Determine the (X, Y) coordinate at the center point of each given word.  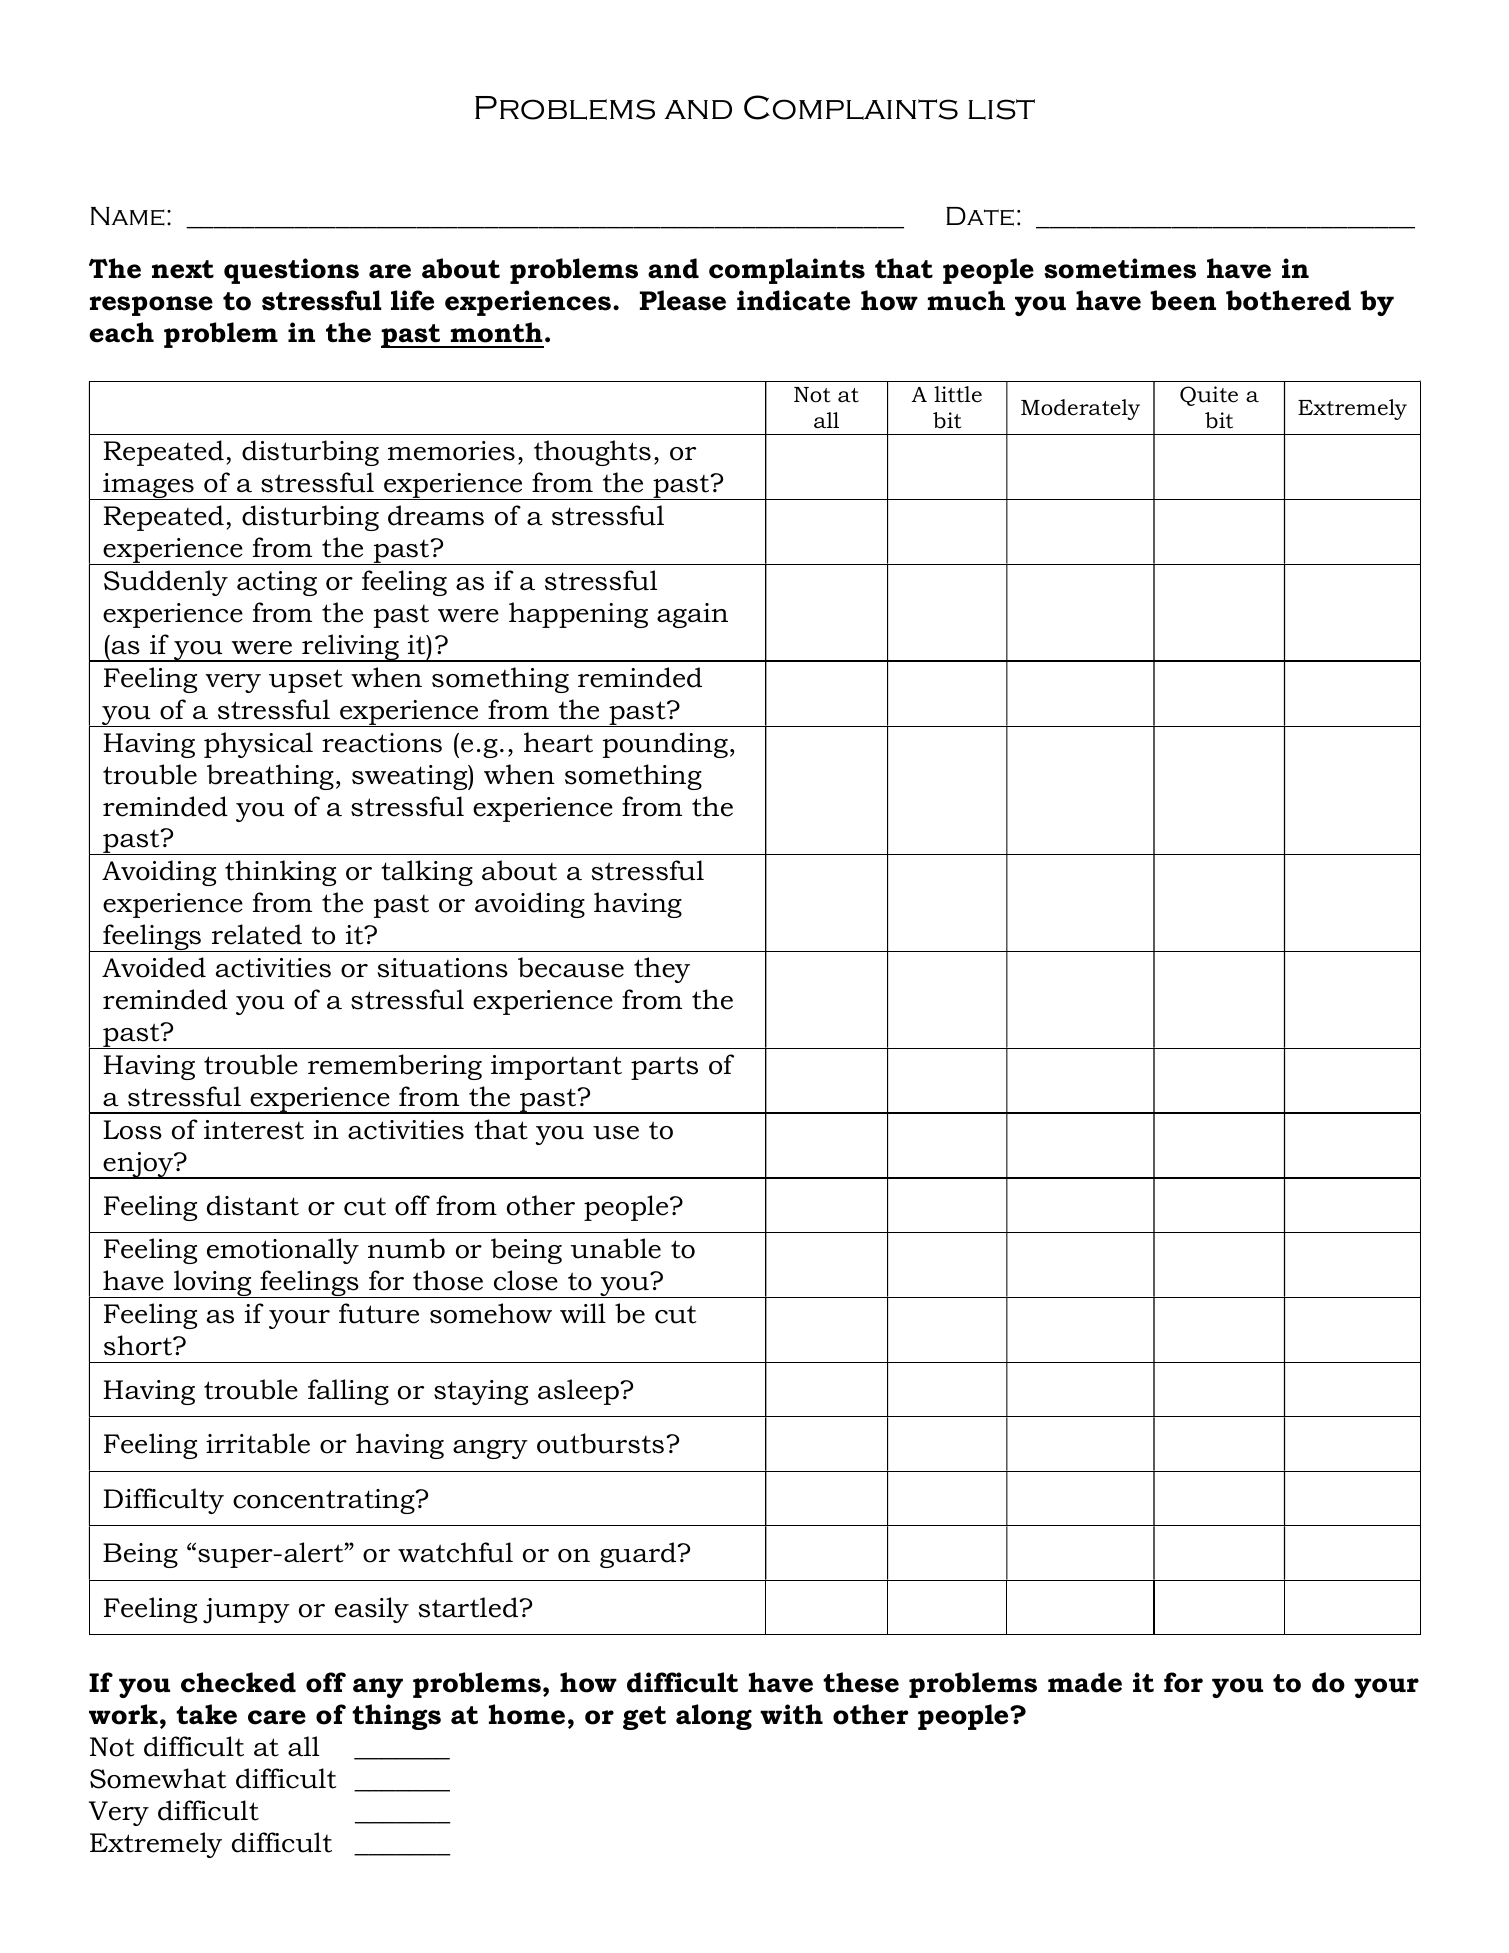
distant (253, 1205)
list (1001, 109)
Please (683, 300)
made (1085, 1682)
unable (616, 1248)
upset (306, 681)
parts (664, 1068)
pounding (665, 745)
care (277, 1717)
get (644, 1718)
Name (128, 216)
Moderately (1080, 409)
